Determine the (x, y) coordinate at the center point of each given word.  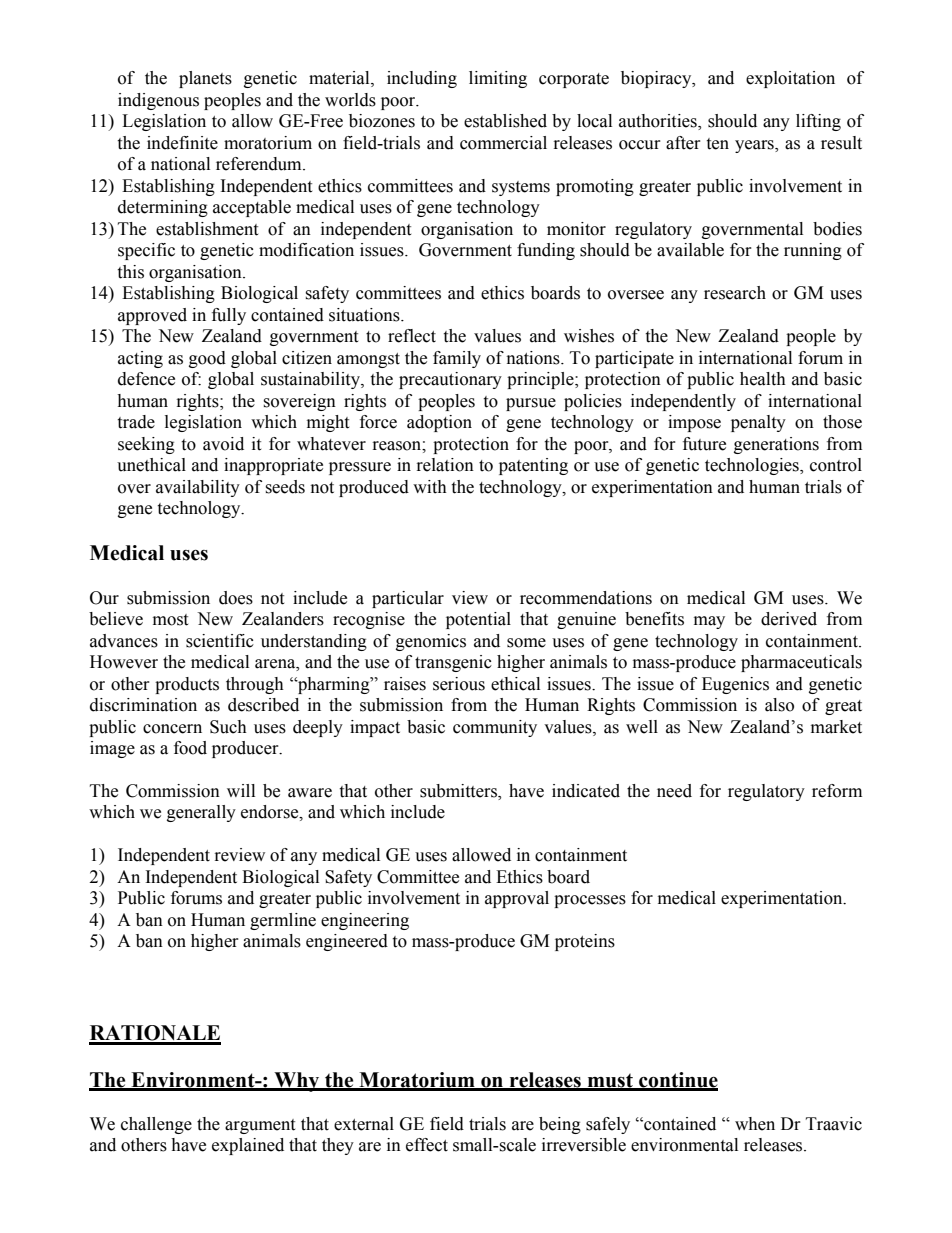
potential (478, 620)
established (505, 121)
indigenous (158, 101)
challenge (156, 1125)
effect (427, 1145)
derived (789, 619)
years (755, 146)
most (170, 620)
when (755, 1124)
